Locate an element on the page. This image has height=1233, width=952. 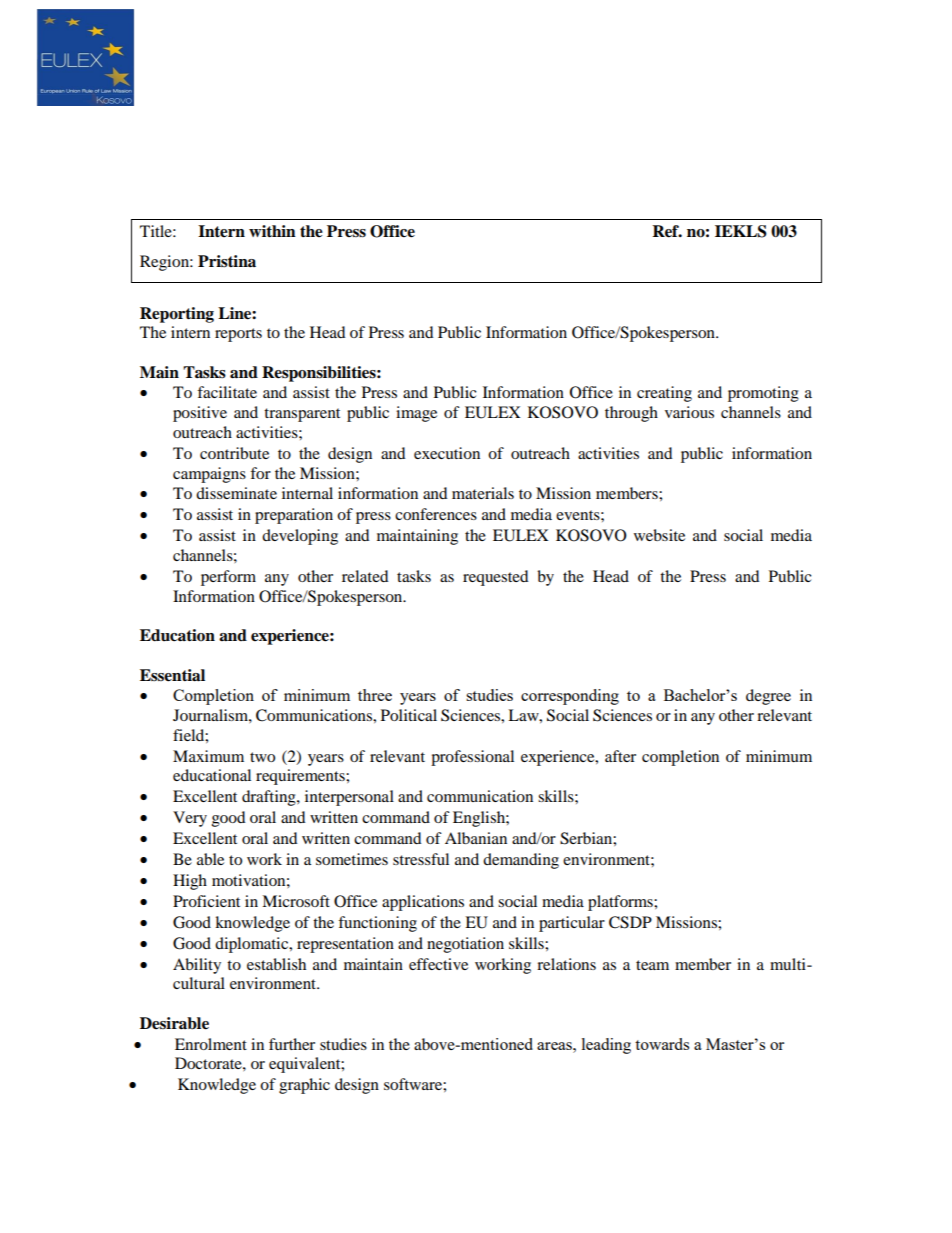
two is located at coordinates (262, 757).
